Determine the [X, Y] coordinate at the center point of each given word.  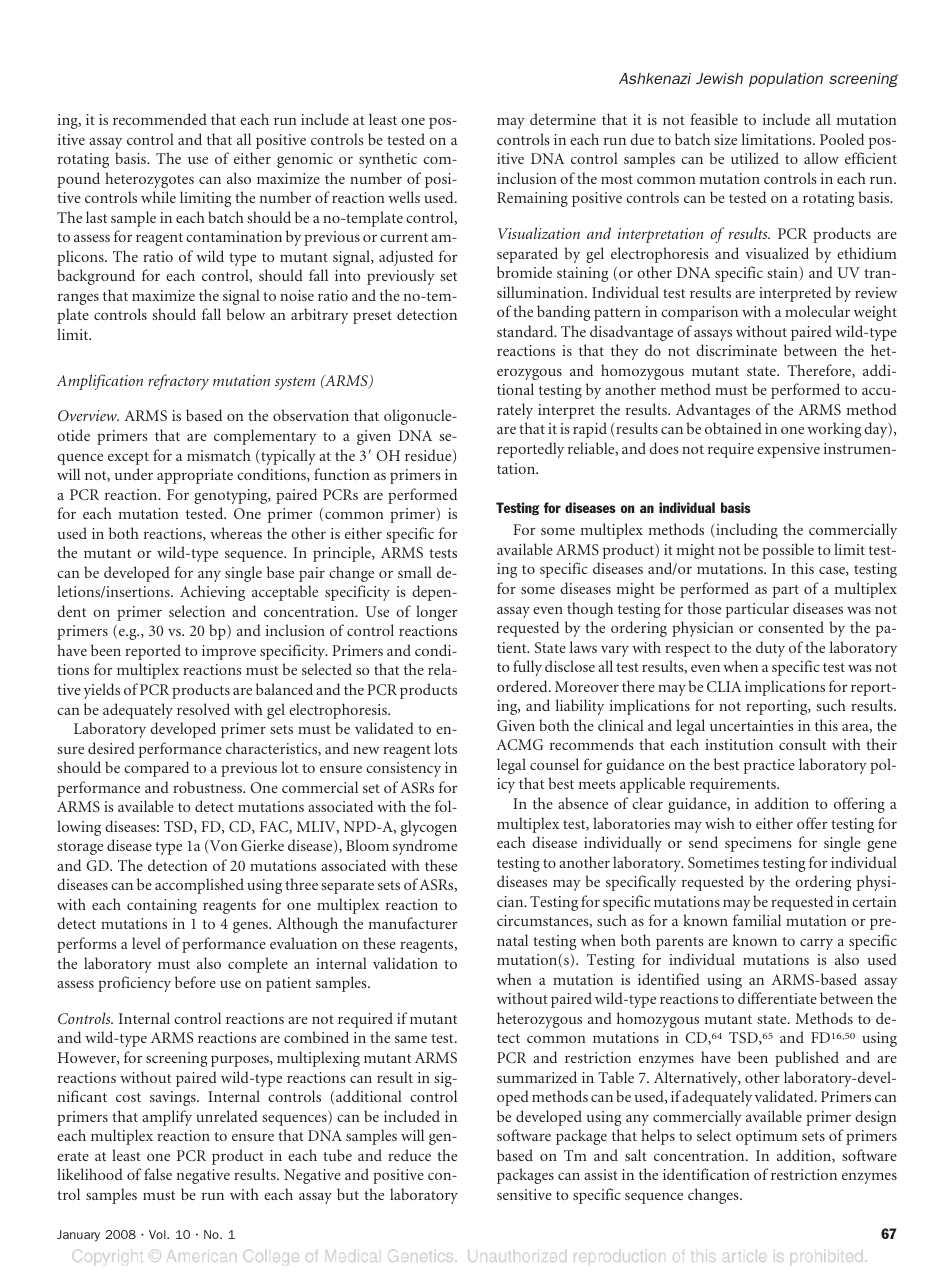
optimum [766, 1137]
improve [229, 652]
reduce [409, 1155]
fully [527, 668]
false [158, 1174]
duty [770, 649]
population [786, 80]
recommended [160, 119]
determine [563, 119]
